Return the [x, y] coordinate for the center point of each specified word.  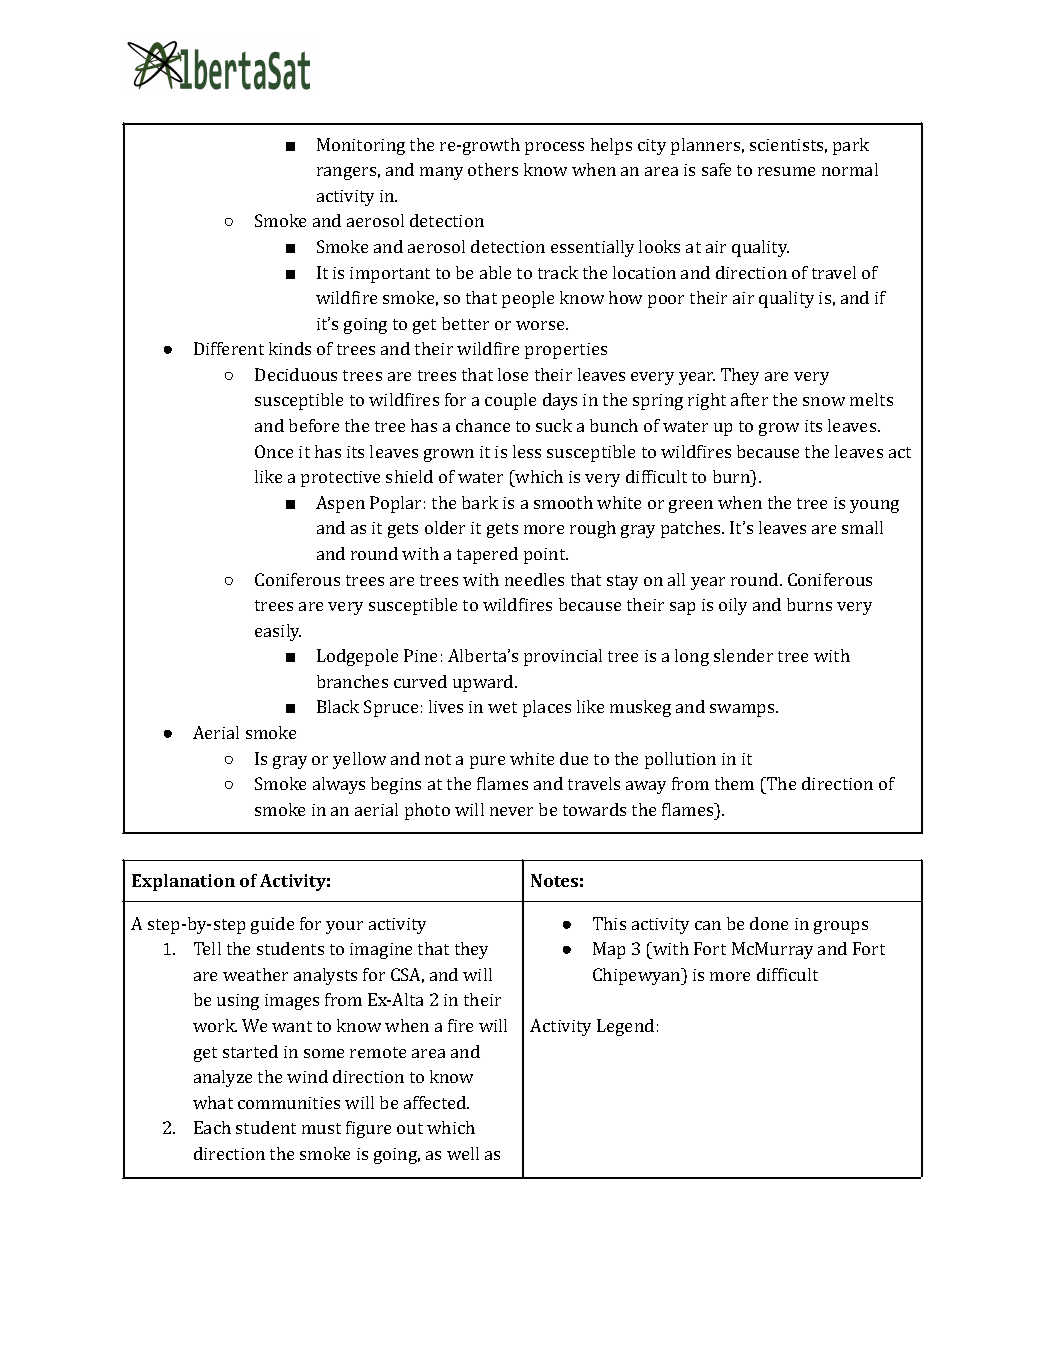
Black [338, 706]
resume [786, 171]
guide [272, 925]
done [769, 923]
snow [824, 401]
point [546, 556]
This [609, 923]
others [493, 169]
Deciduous [296, 374]
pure [487, 762]
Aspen [340, 504]
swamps [743, 710]
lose [513, 374]
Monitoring [361, 146]
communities [289, 1103]
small [862, 527]
